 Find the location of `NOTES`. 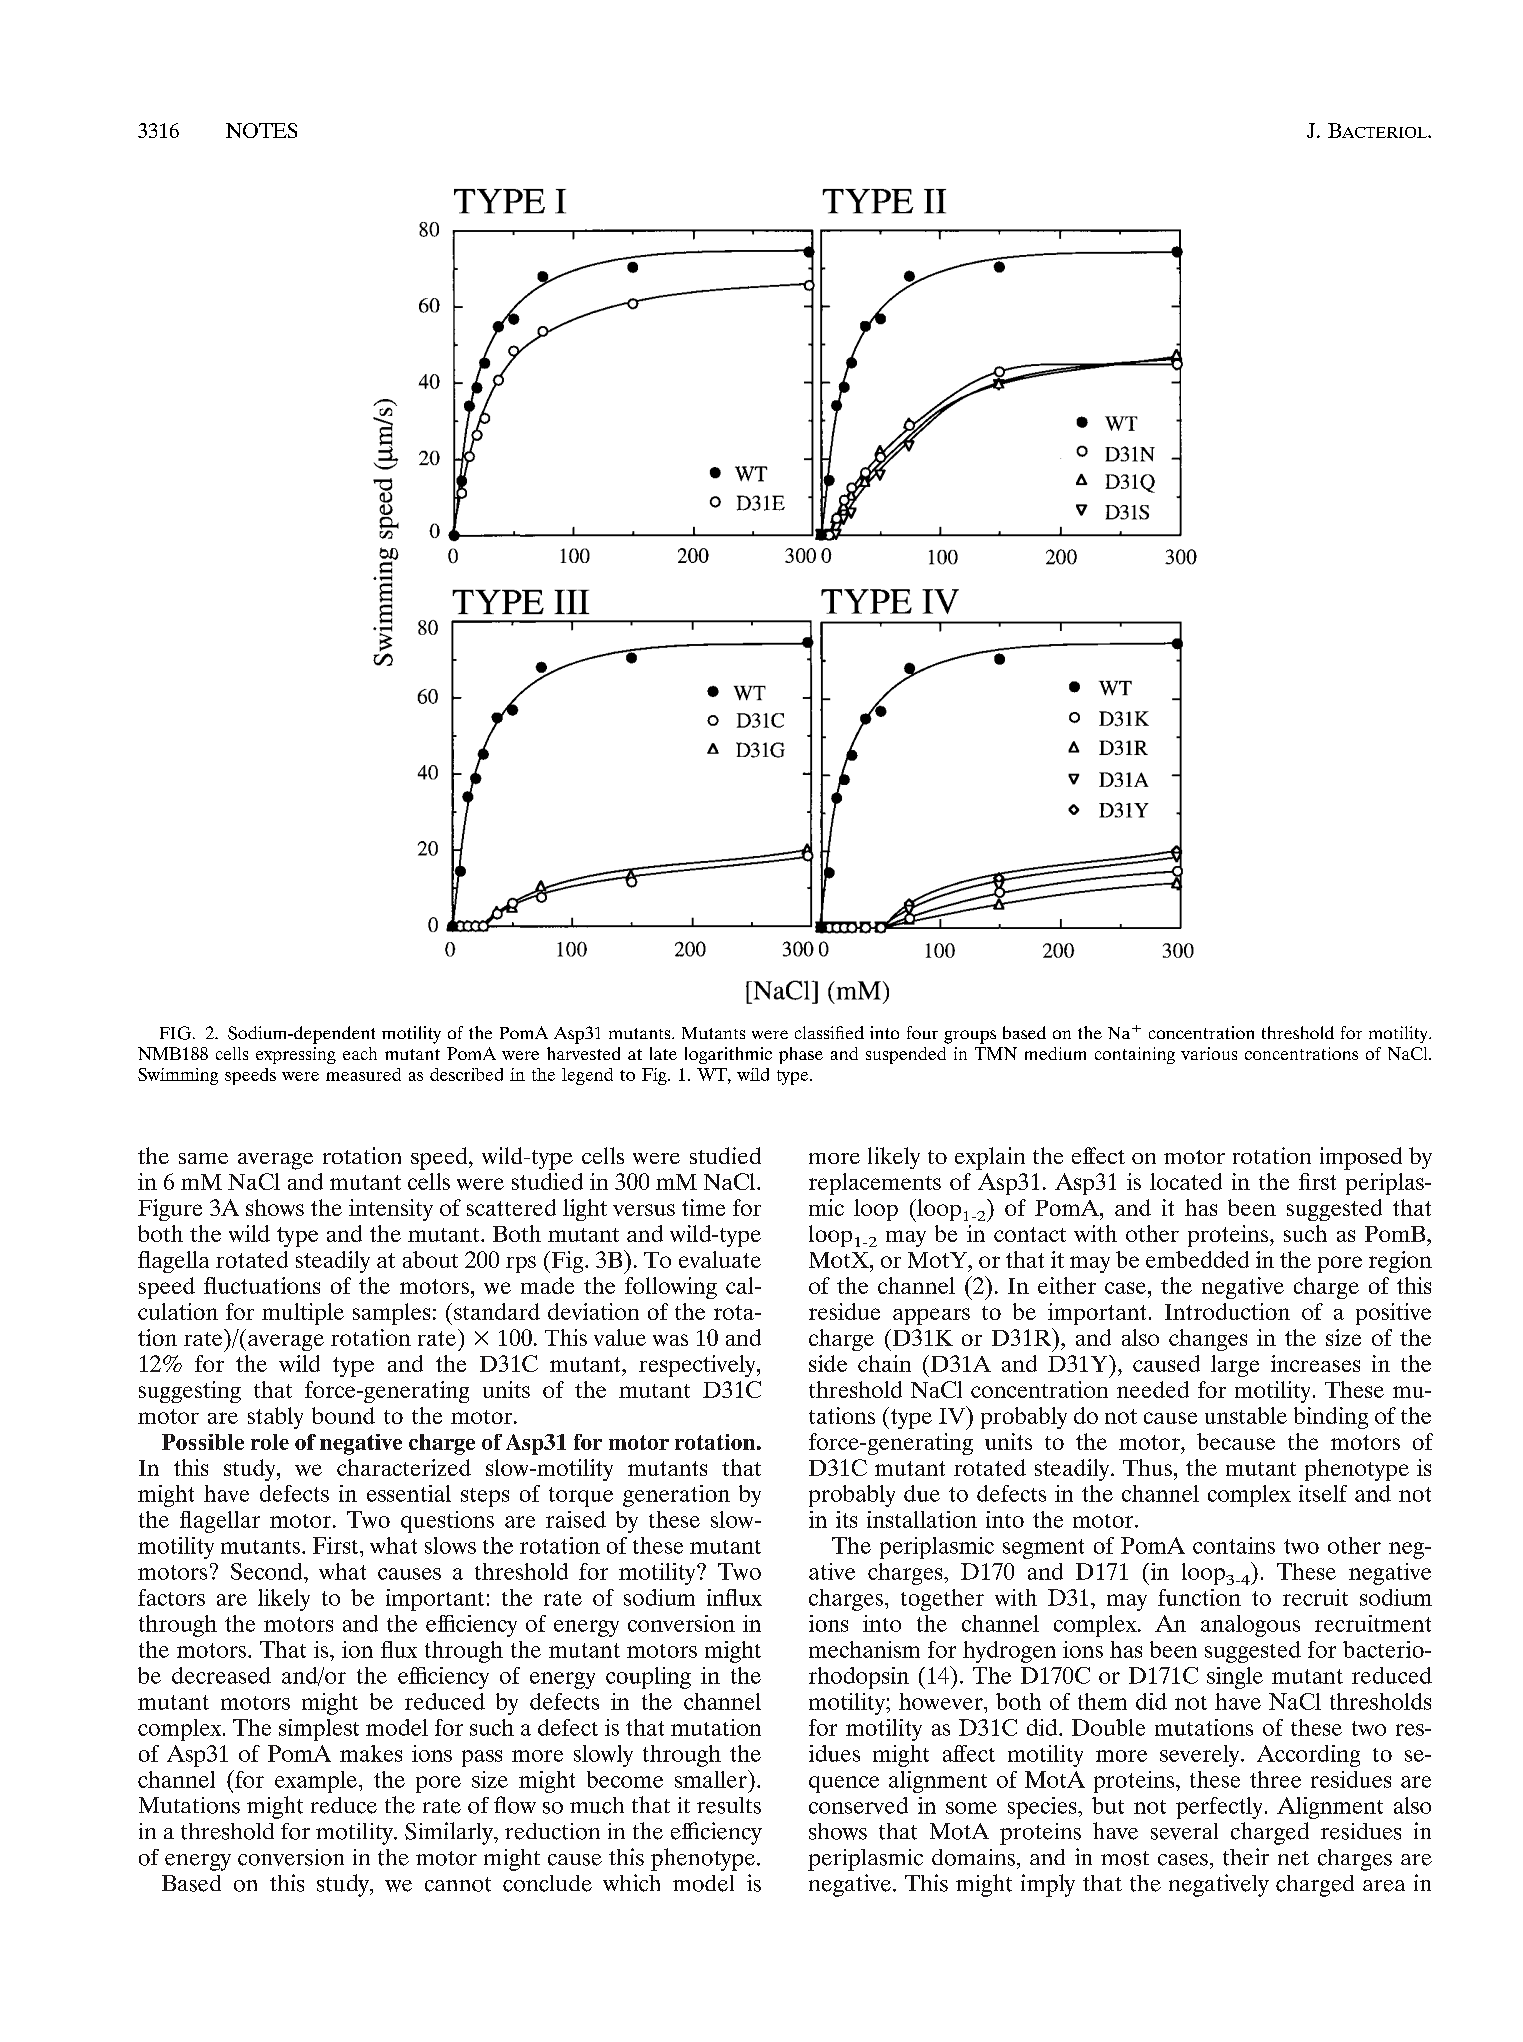

NOTES is located at coordinates (261, 130).
